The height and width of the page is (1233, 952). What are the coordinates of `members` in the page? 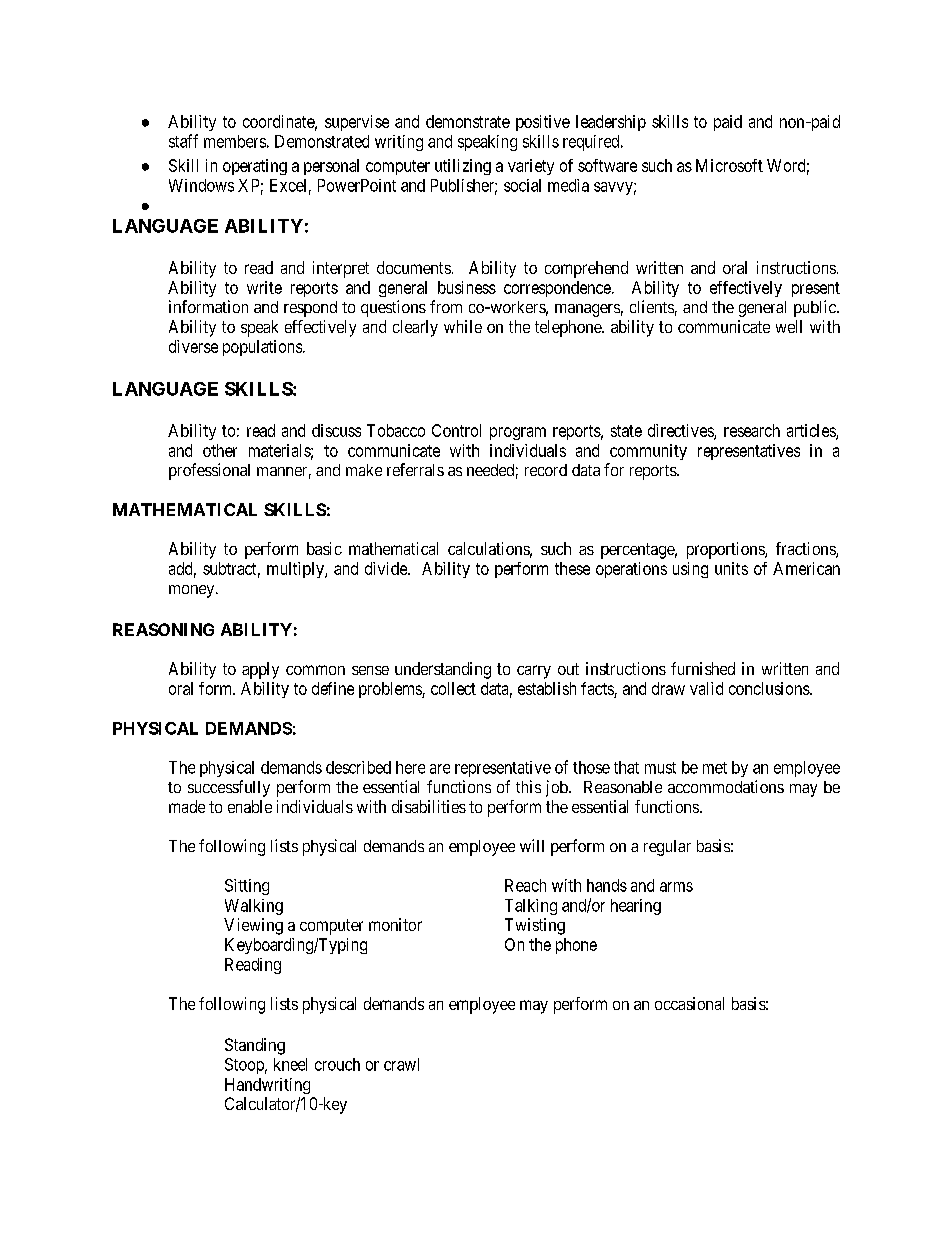 It's located at (235, 141).
